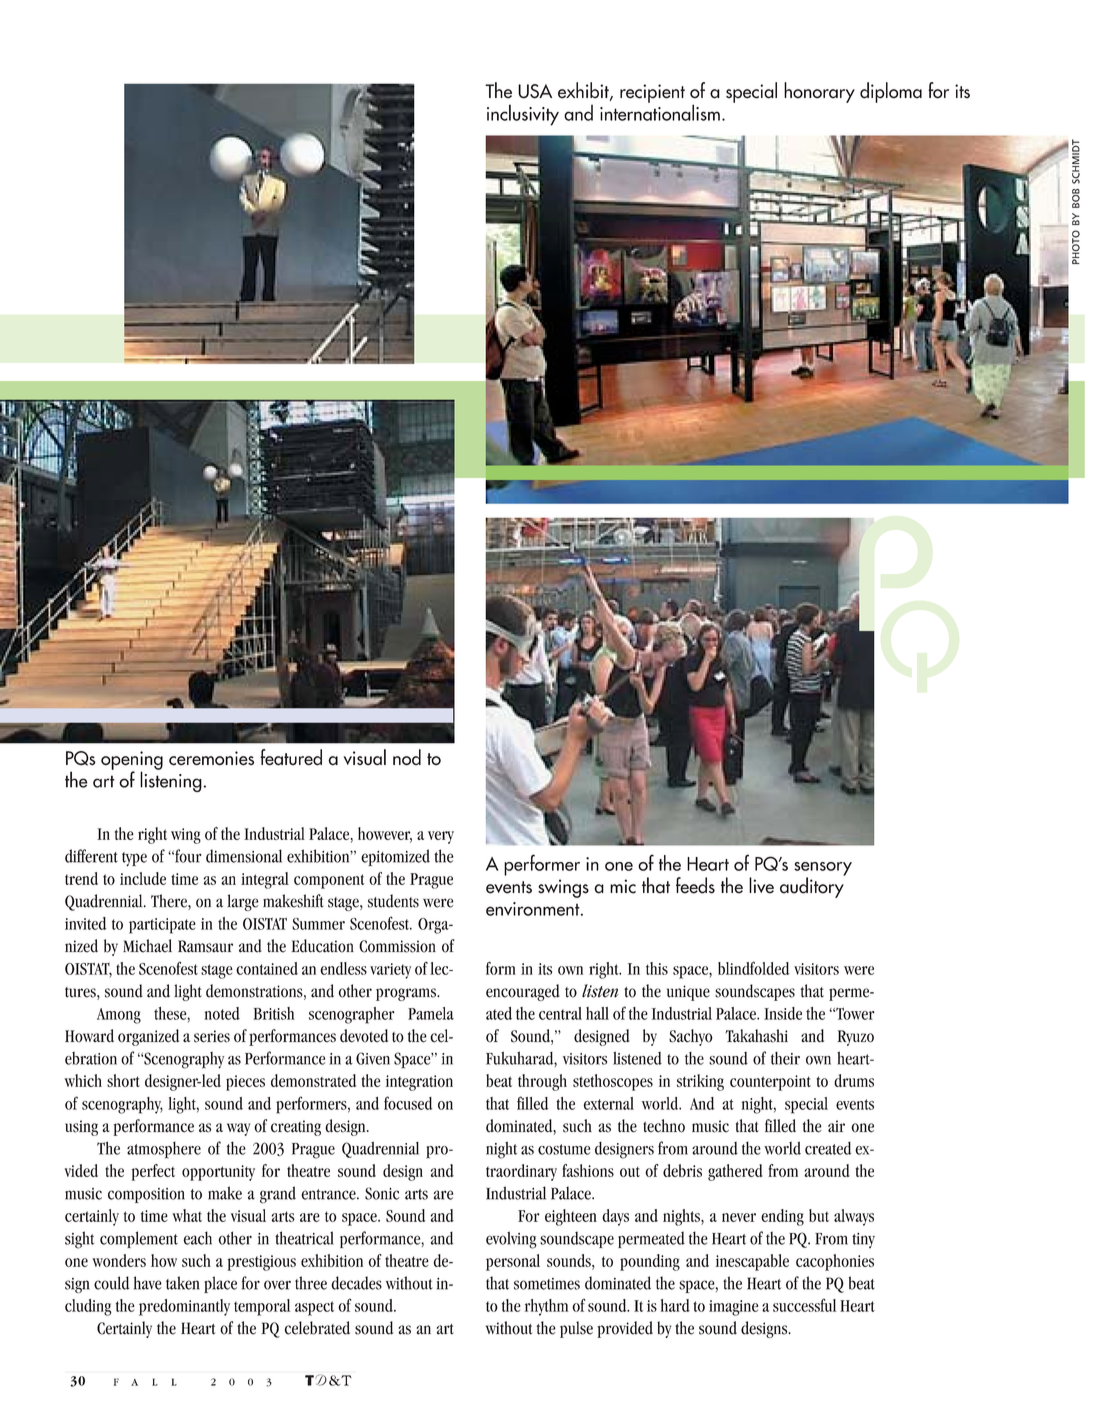 The image size is (1101, 1424). I want to click on environment, so click(534, 909).
